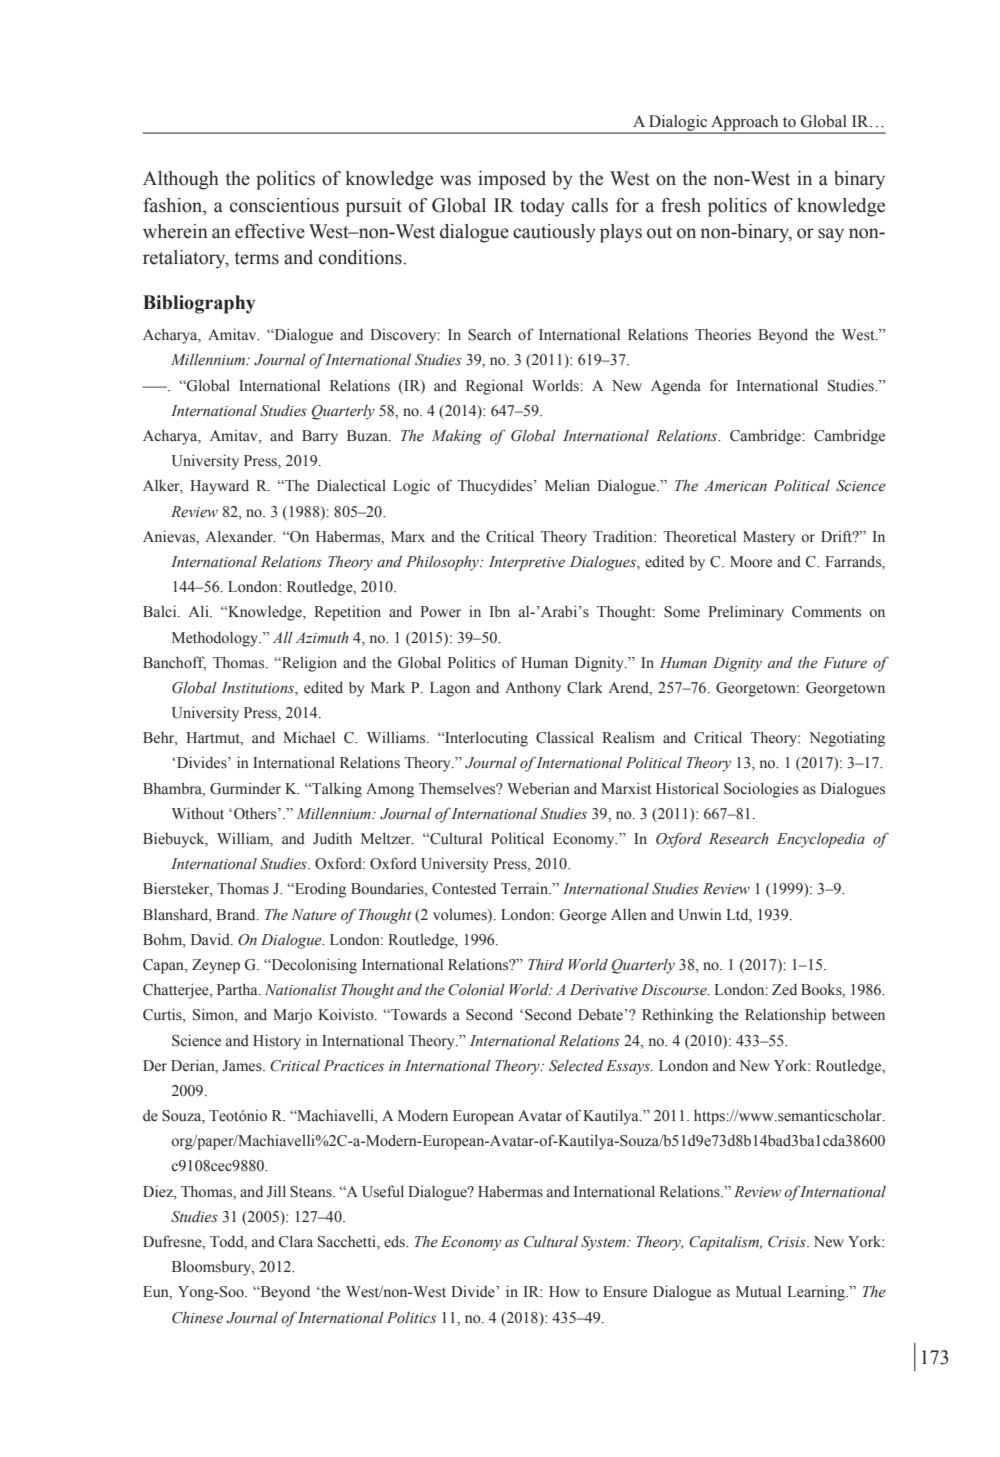  Describe the element at coordinates (526, 888) in the document. I see `Terrain` at that location.
